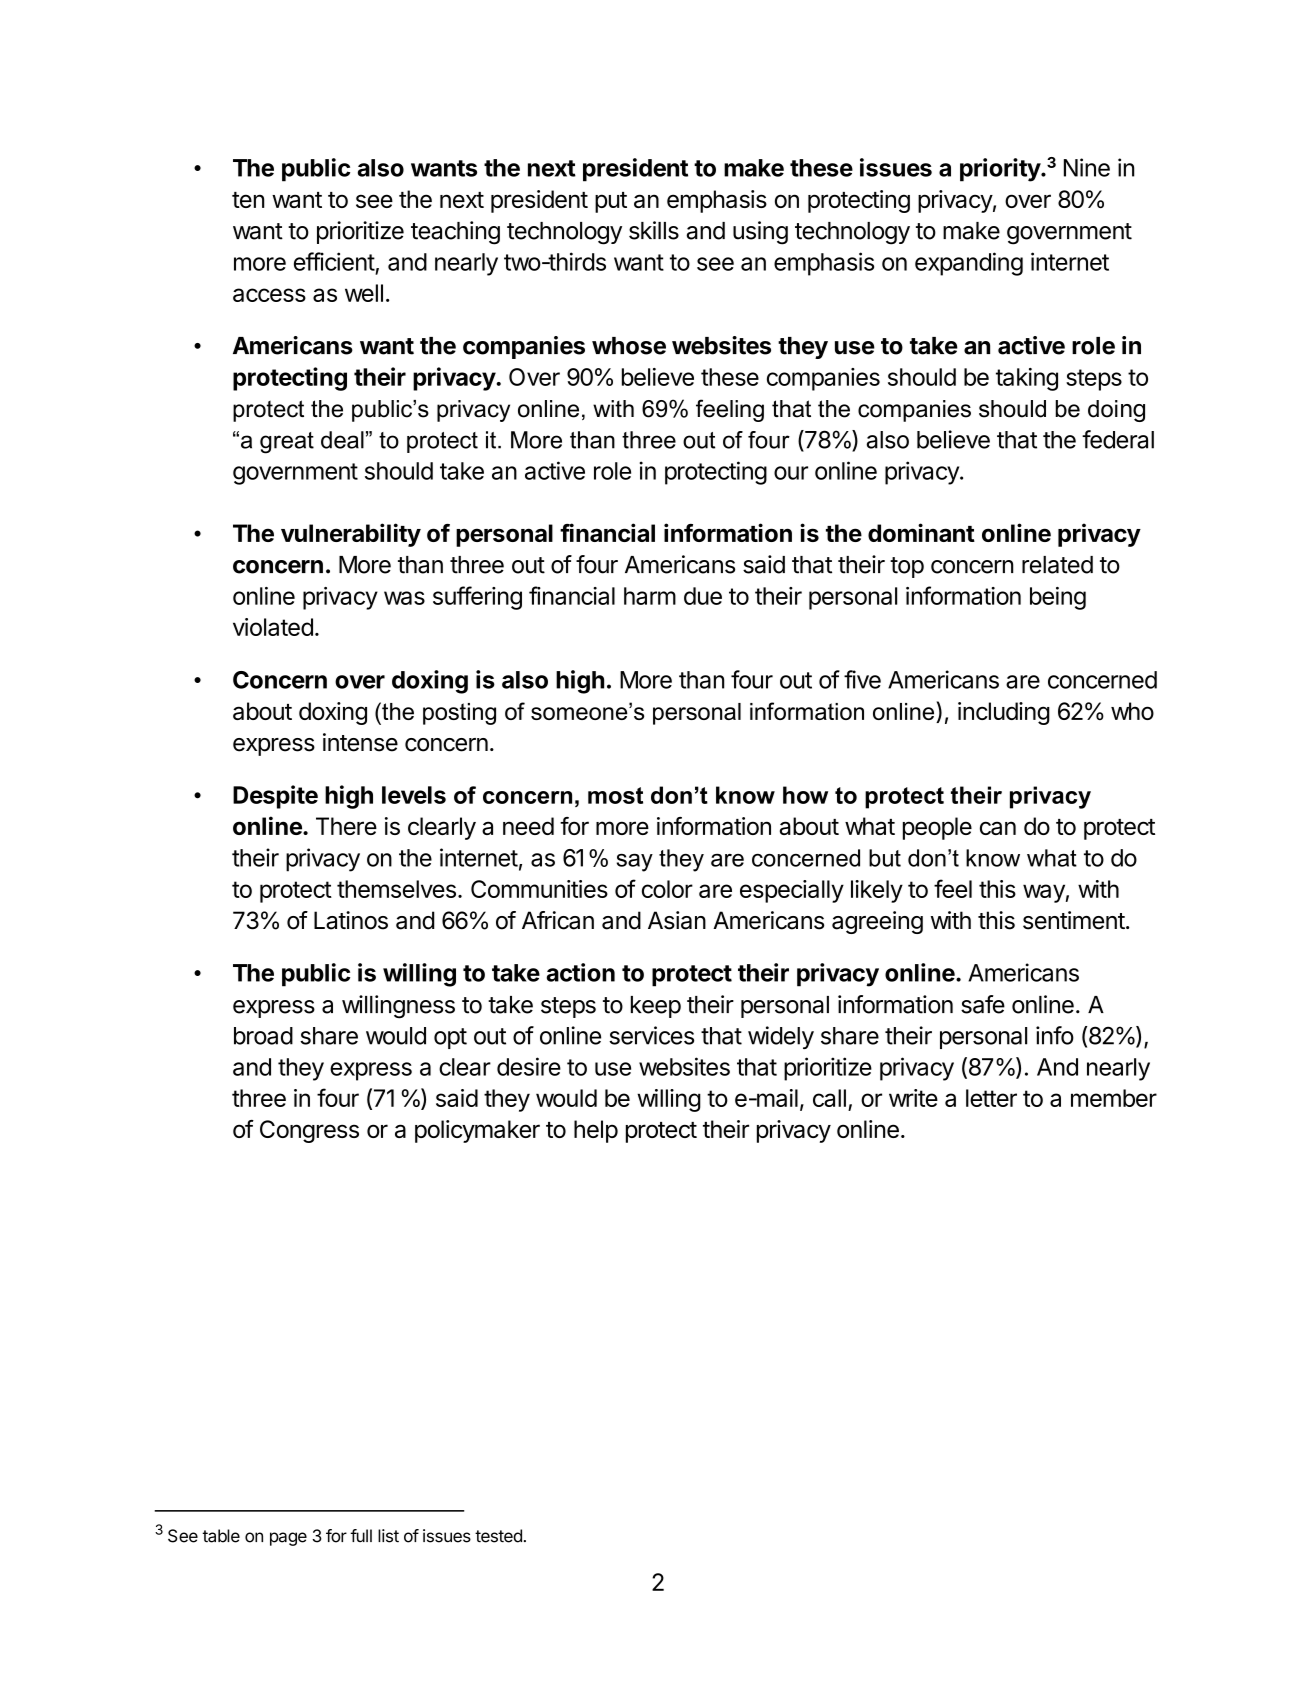 The width and height of the screenshot is (1315, 1702). What do you see at coordinates (263, 1036) in the screenshot?
I see `broad` at bounding box center [263, 1036].
